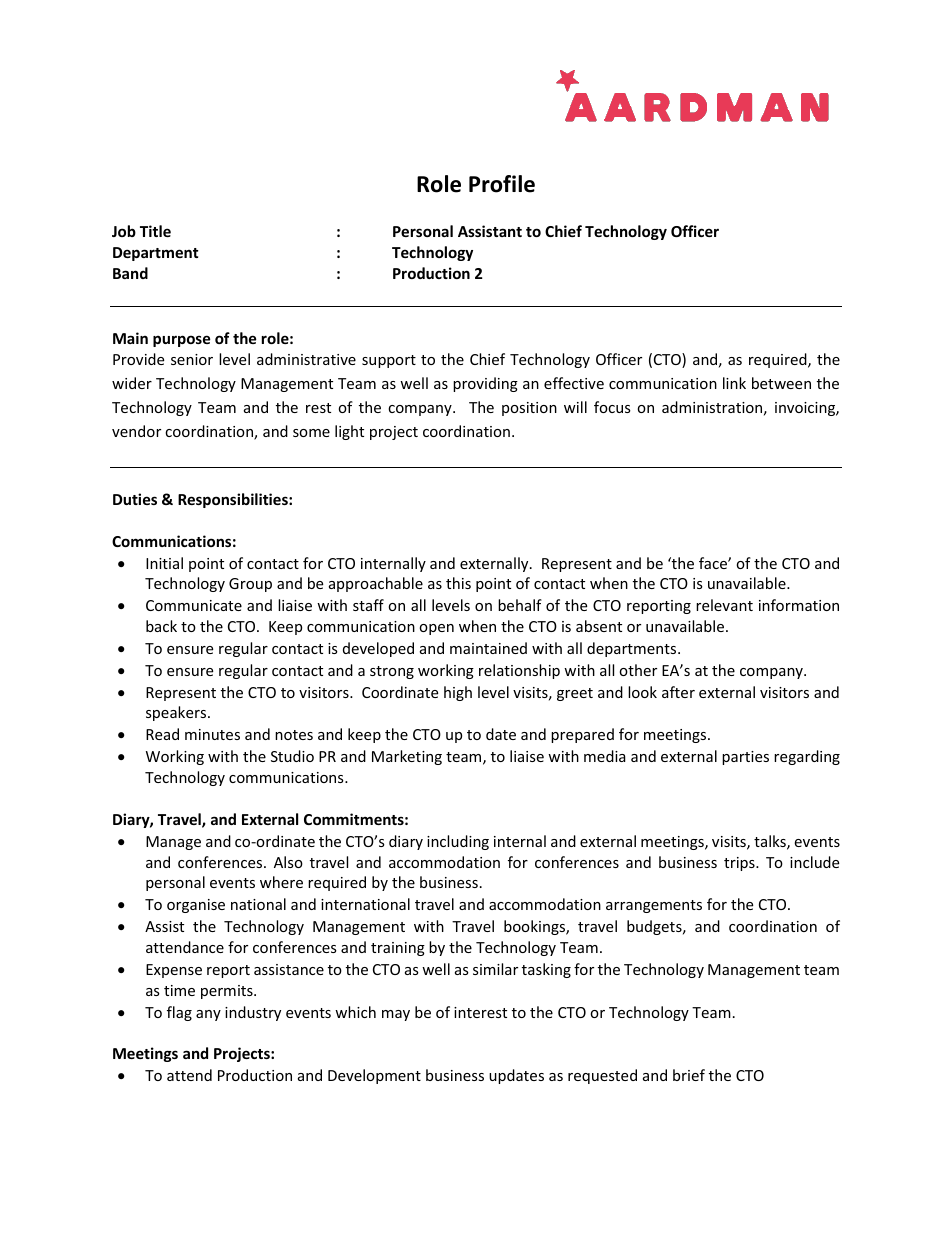 The height and width of the document is (1233, 952). Describe the element at coordinates (689, 1075) in the document. I see `brief` at that location.
